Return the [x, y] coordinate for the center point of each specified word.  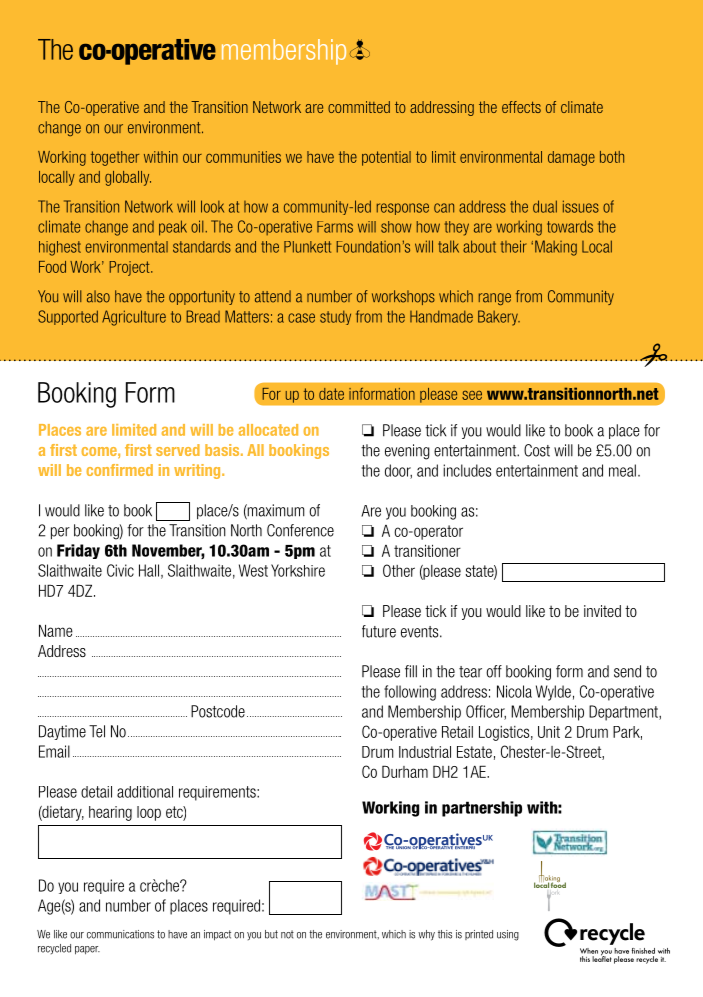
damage [571, 158]
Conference [300, 530]
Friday [78, 551]
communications [120, 934]
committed [359, 107]
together [115, 158]
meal [622, 470]
